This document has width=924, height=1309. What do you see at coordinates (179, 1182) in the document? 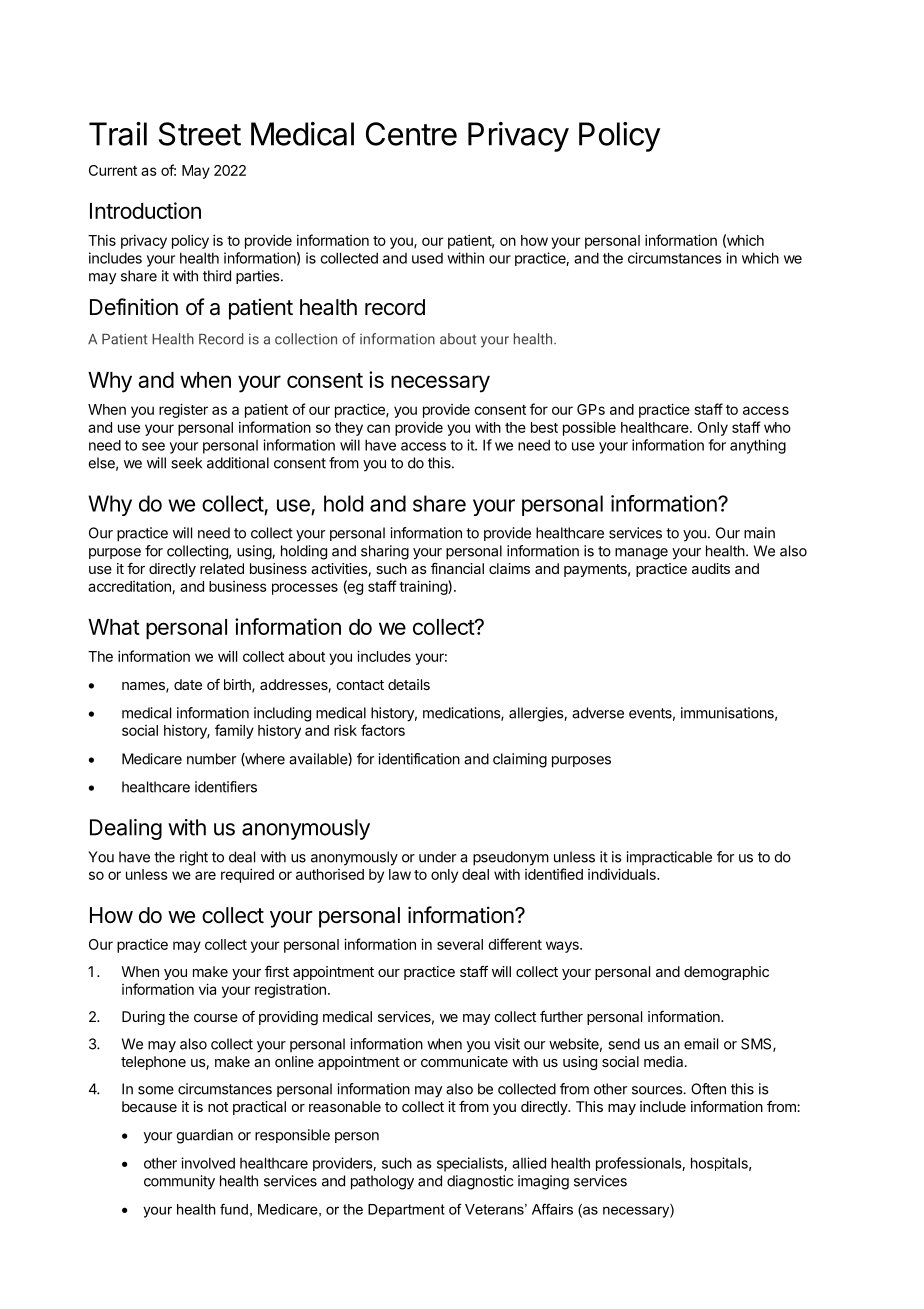
I see `community` at bounding box center [179, 1182].
